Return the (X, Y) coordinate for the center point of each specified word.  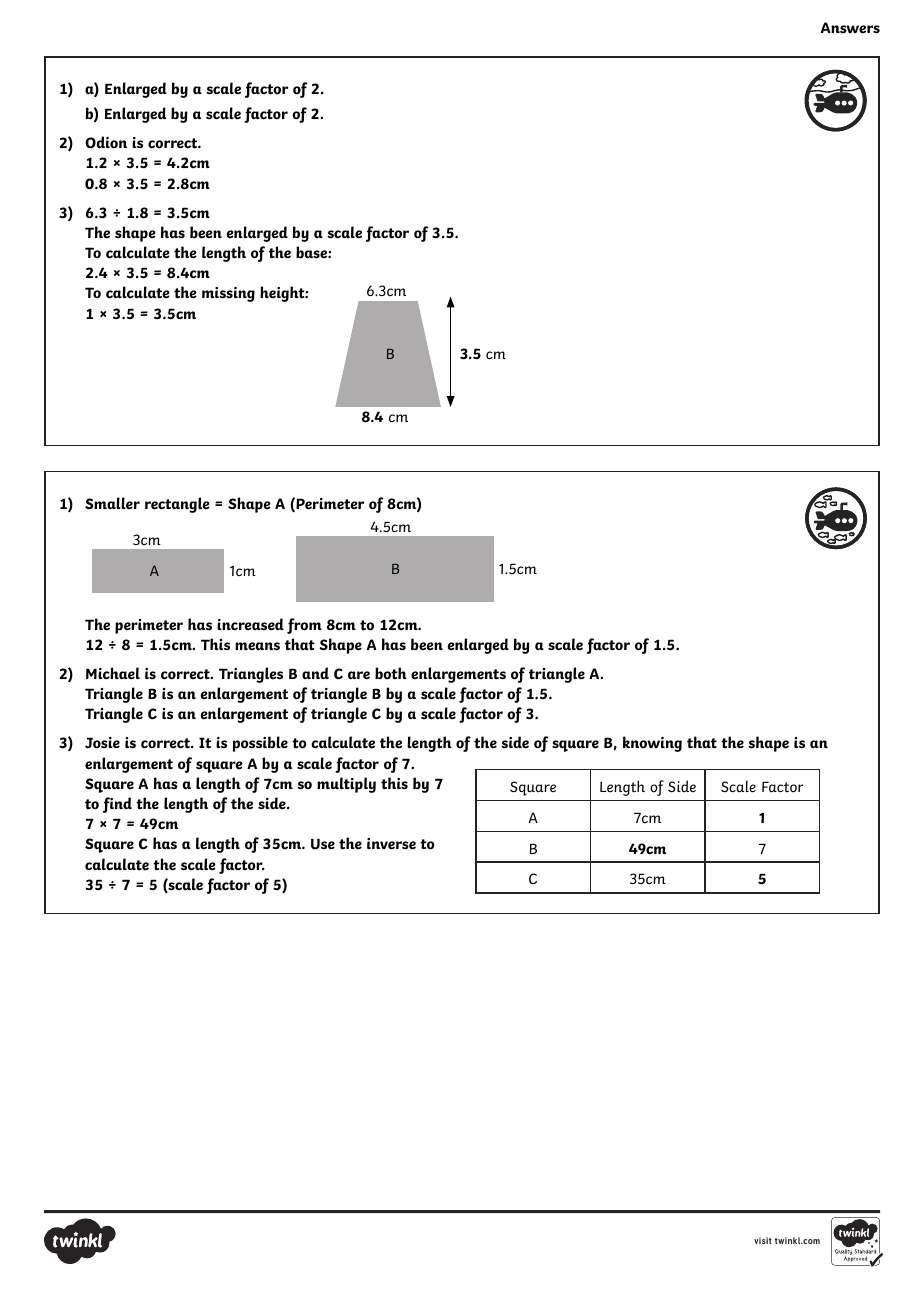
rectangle (177, 505)
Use (323, 844)
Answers (850, 28)
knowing (652, 744)
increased (250, 624)
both (391, 673)
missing (228, 294)
